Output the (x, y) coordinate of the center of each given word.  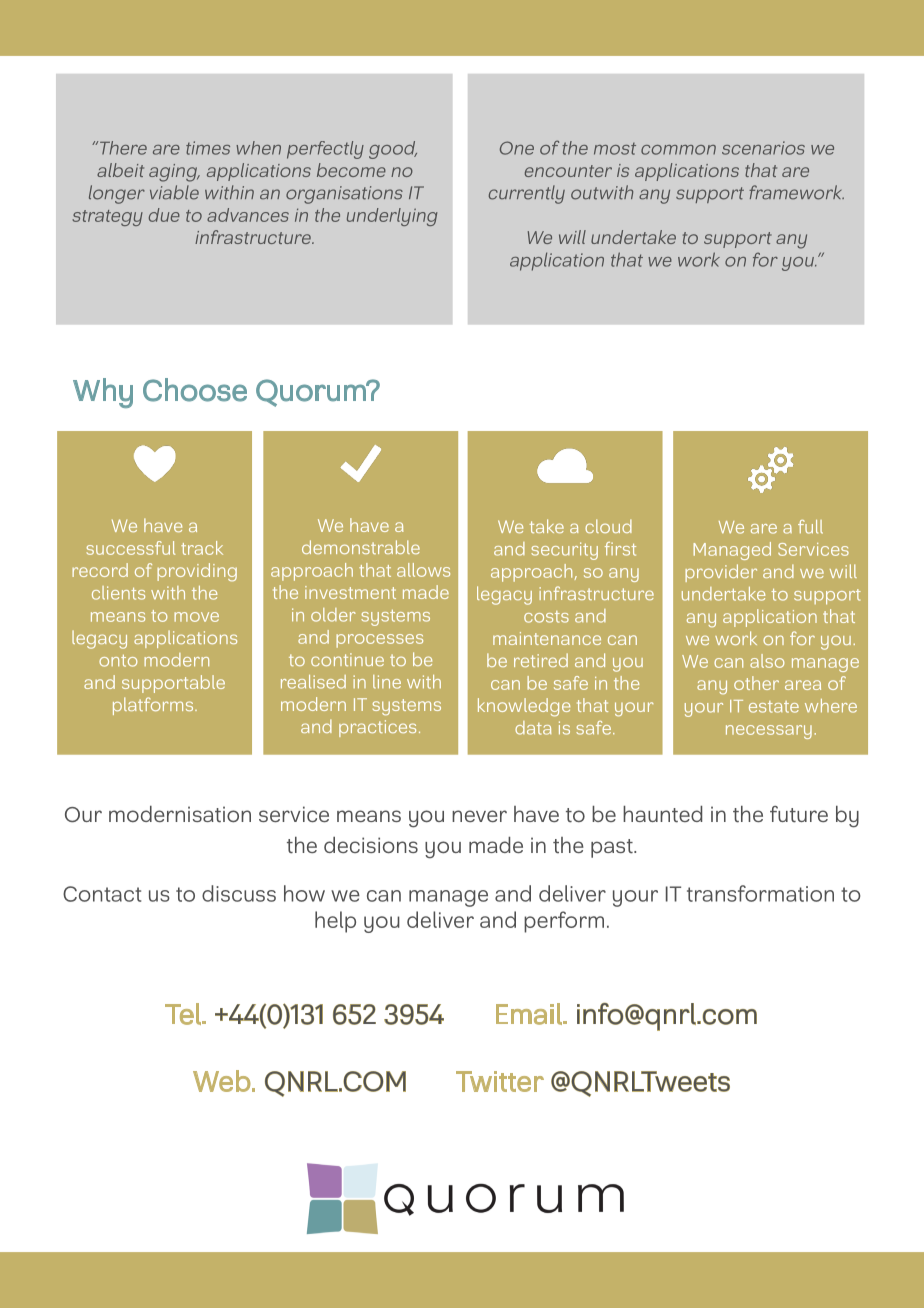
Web (222, 1081)
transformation (760, 893)
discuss (239, 893)
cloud (608, 526)
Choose (195, 390)
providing (197, 572)
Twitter (500, 1081)
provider (721, 573)
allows (423, 570)
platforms (154, 706)
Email (530, 1014)
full (810, 527)
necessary (769, 732)
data (533, 728)
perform (564, 922)
